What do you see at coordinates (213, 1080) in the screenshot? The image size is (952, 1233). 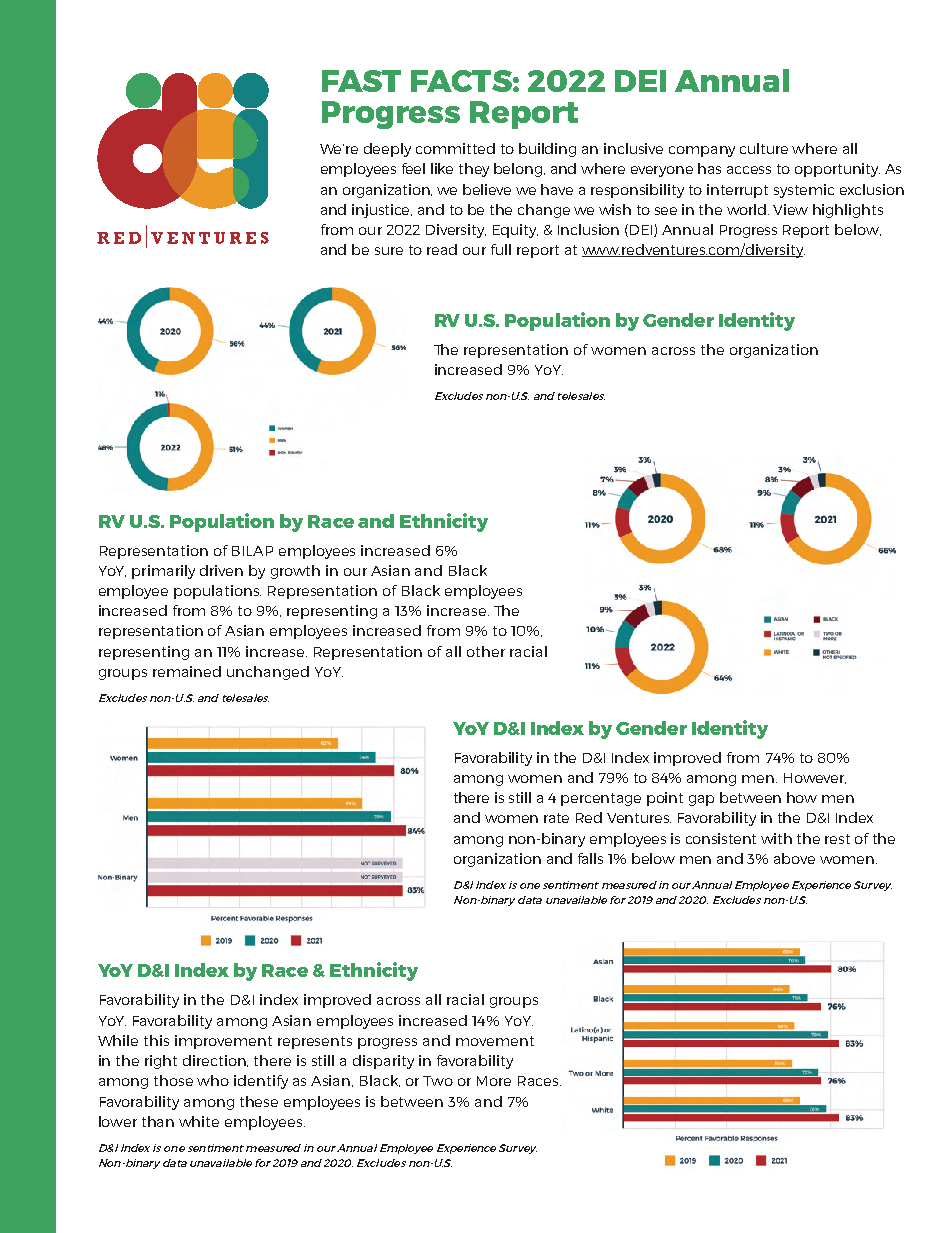 I see `who` at bounding box center [213, 1080].
